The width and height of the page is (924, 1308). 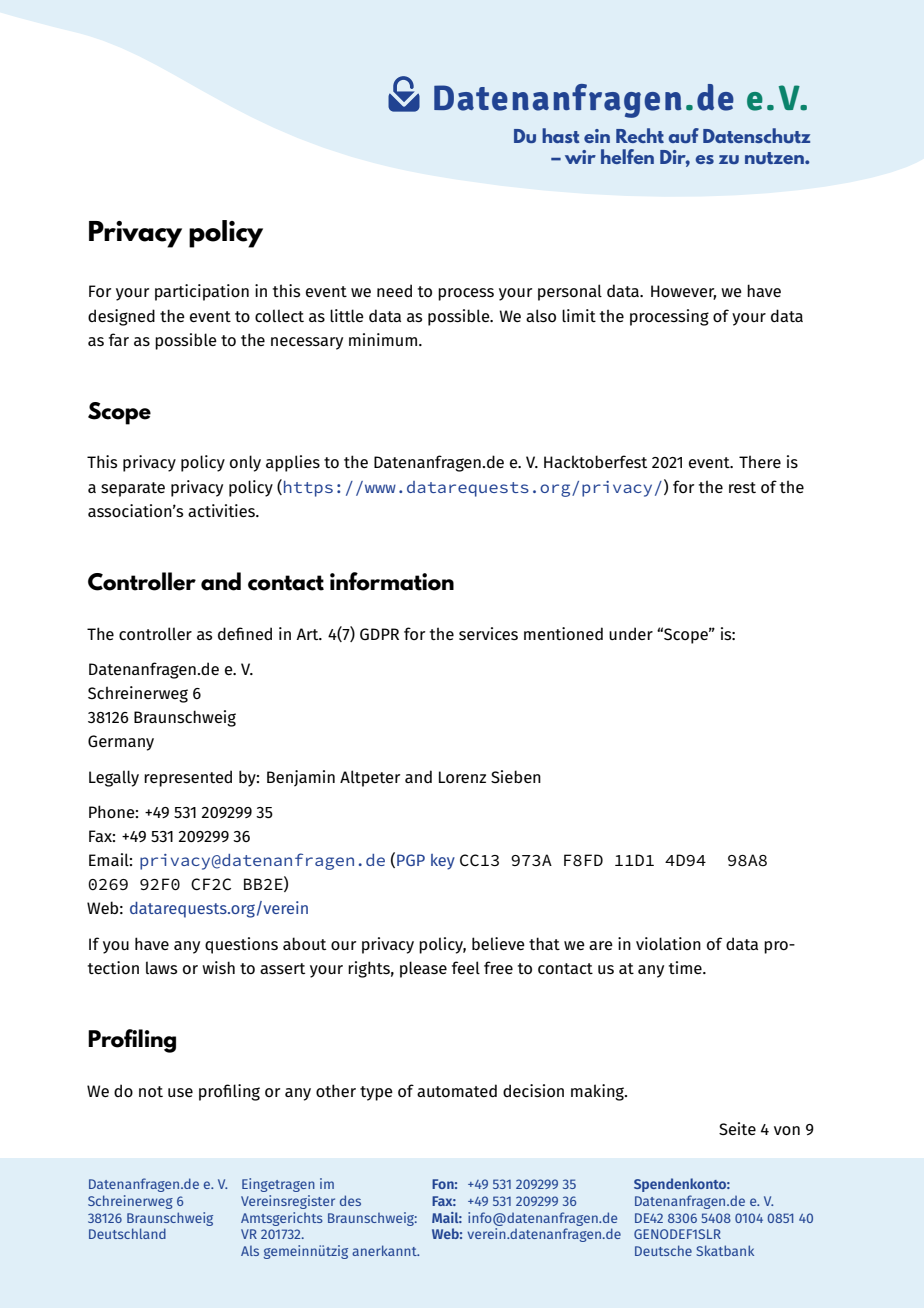 I want to click on under, so click(x=631, y=633).
